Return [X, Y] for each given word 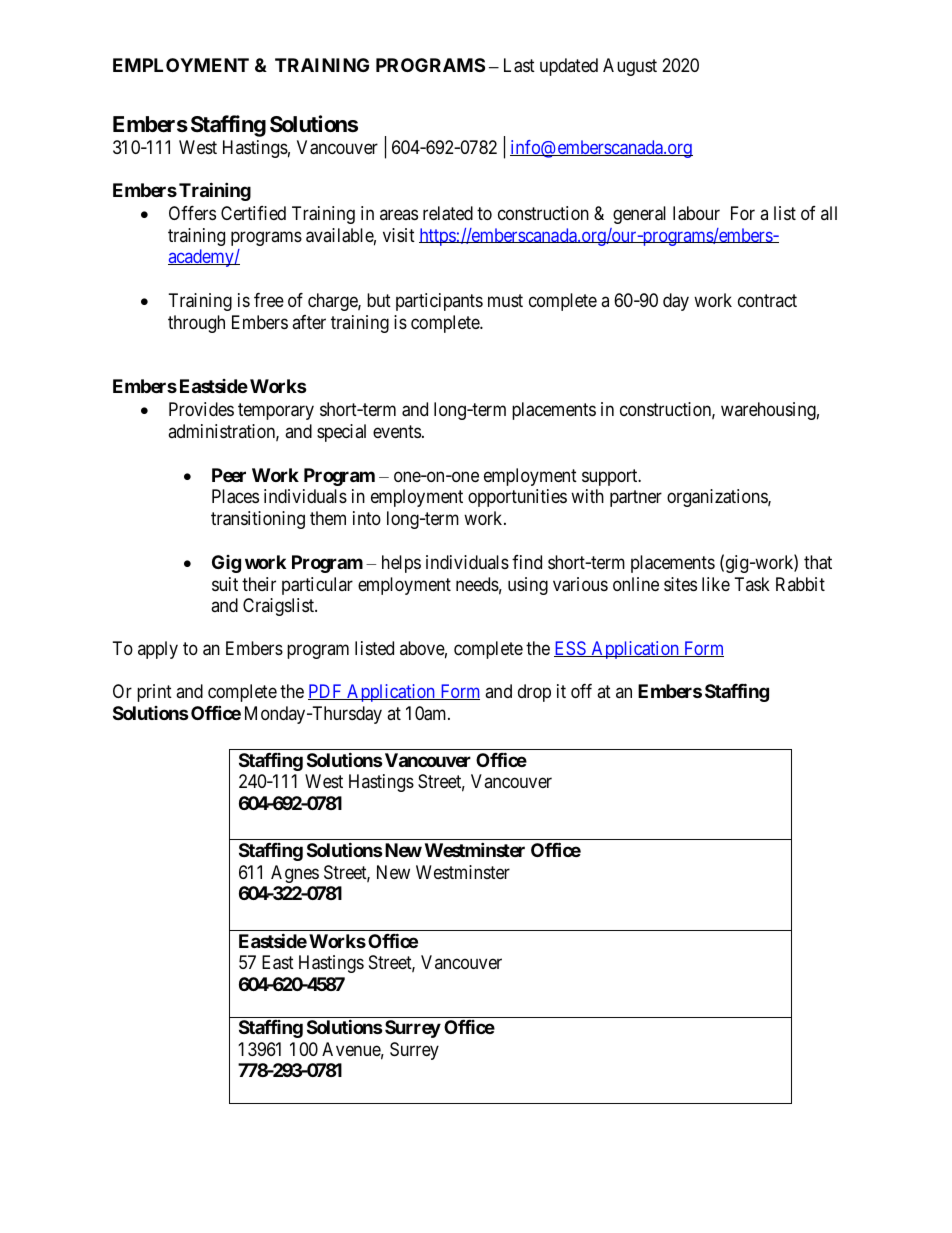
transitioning [258, 520]
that [818, 562]
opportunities [517, 498]
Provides [201, 409]
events [397, 431]
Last [519, 65]
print [154, 693]
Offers [192, 213]
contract [767, 301]
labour [696, 213]
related [448, 213]
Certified [253, 213]
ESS [571, 649]
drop [534, 693]
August [630, 67]
